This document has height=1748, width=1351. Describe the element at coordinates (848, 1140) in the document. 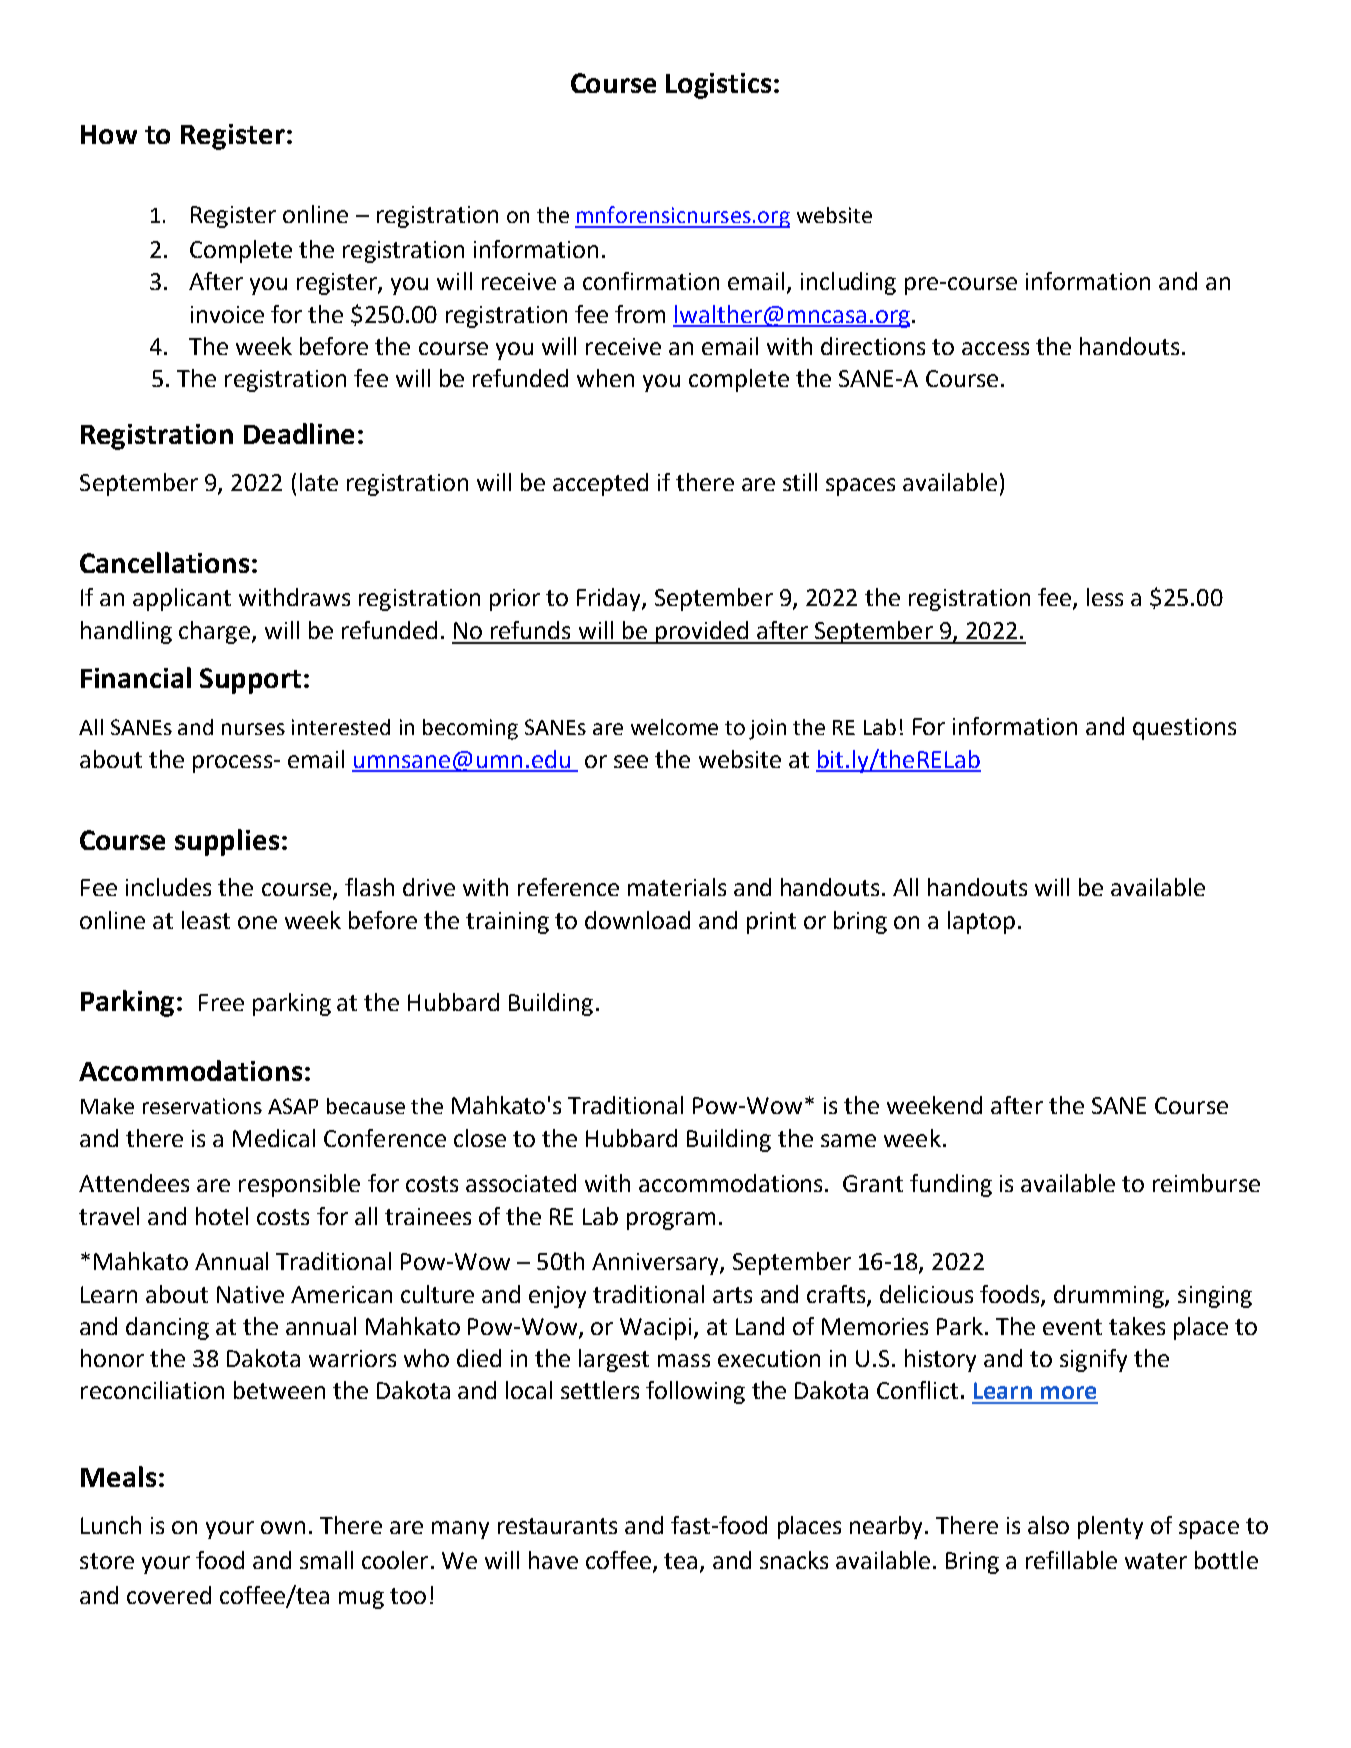

I see `same` at that location.
